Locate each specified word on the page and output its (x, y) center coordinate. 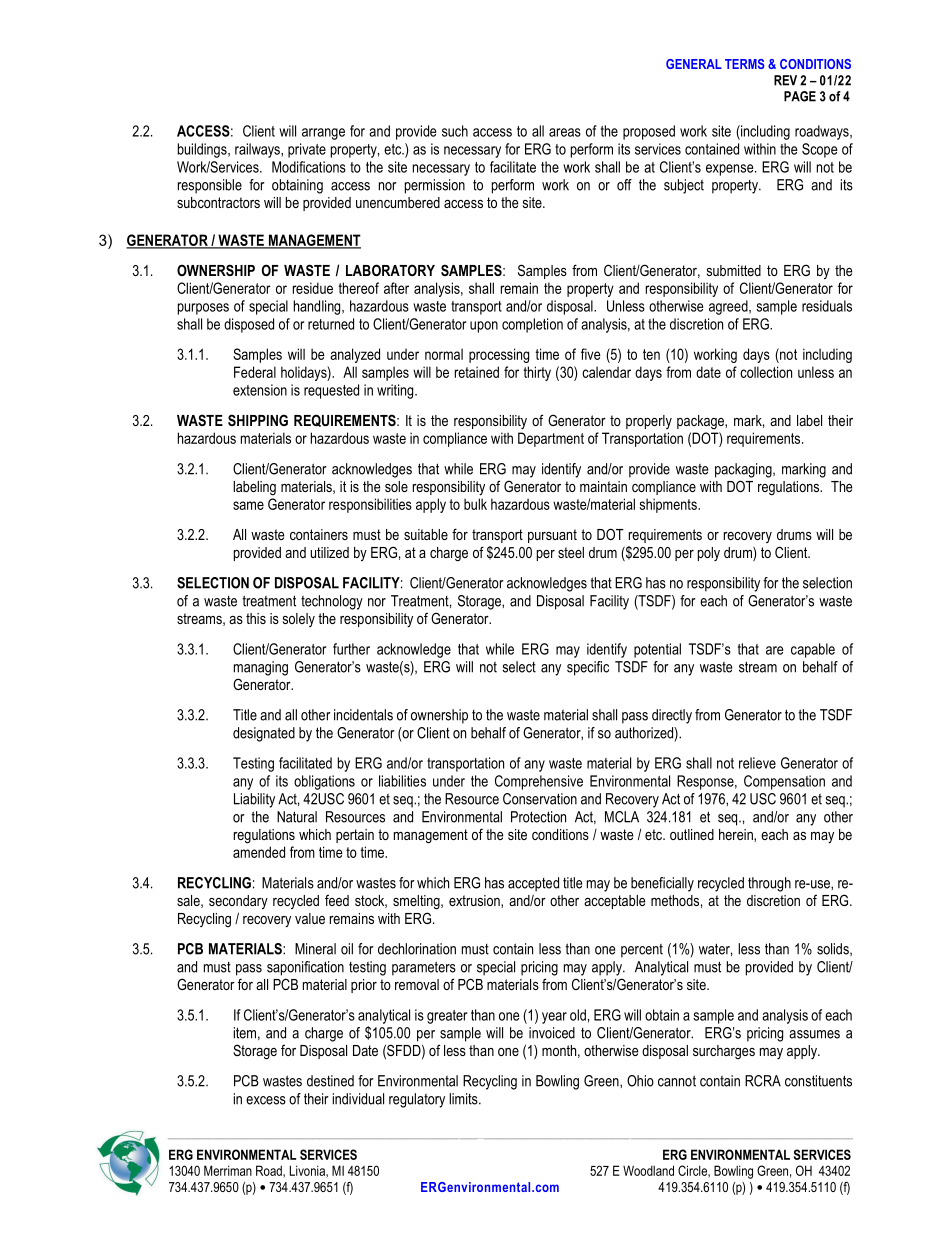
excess (266, 1100)
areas (565, 132)
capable (813, 650)
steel (571, 552)
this (256, 618)
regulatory (417, 1100)
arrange (323, 134)
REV (785, 80)
